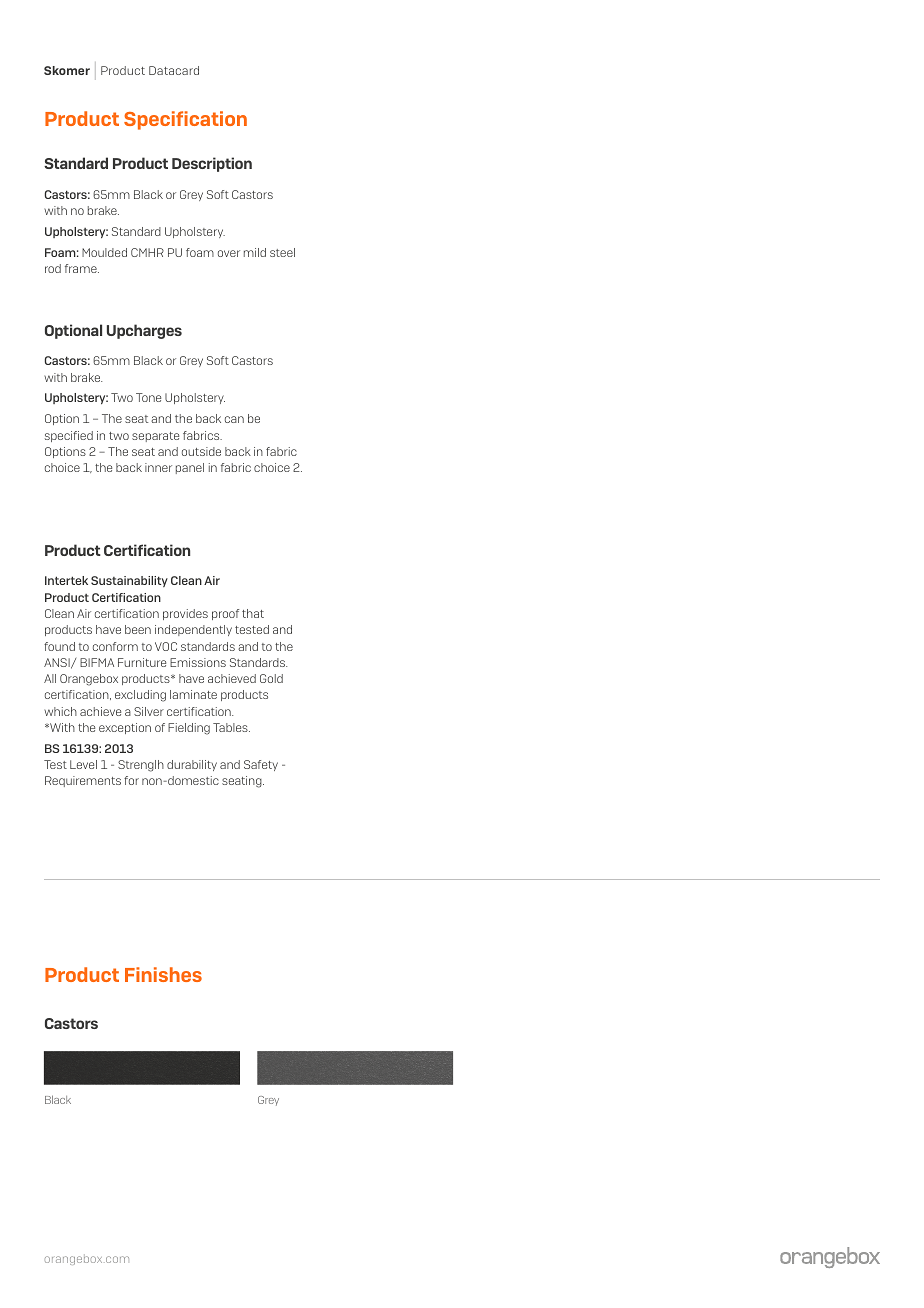 The height and width of the screenshot is (1308, 924). Describe the element at coordinates (261, 765) in the screenshot. I see `Safety` at that location.
